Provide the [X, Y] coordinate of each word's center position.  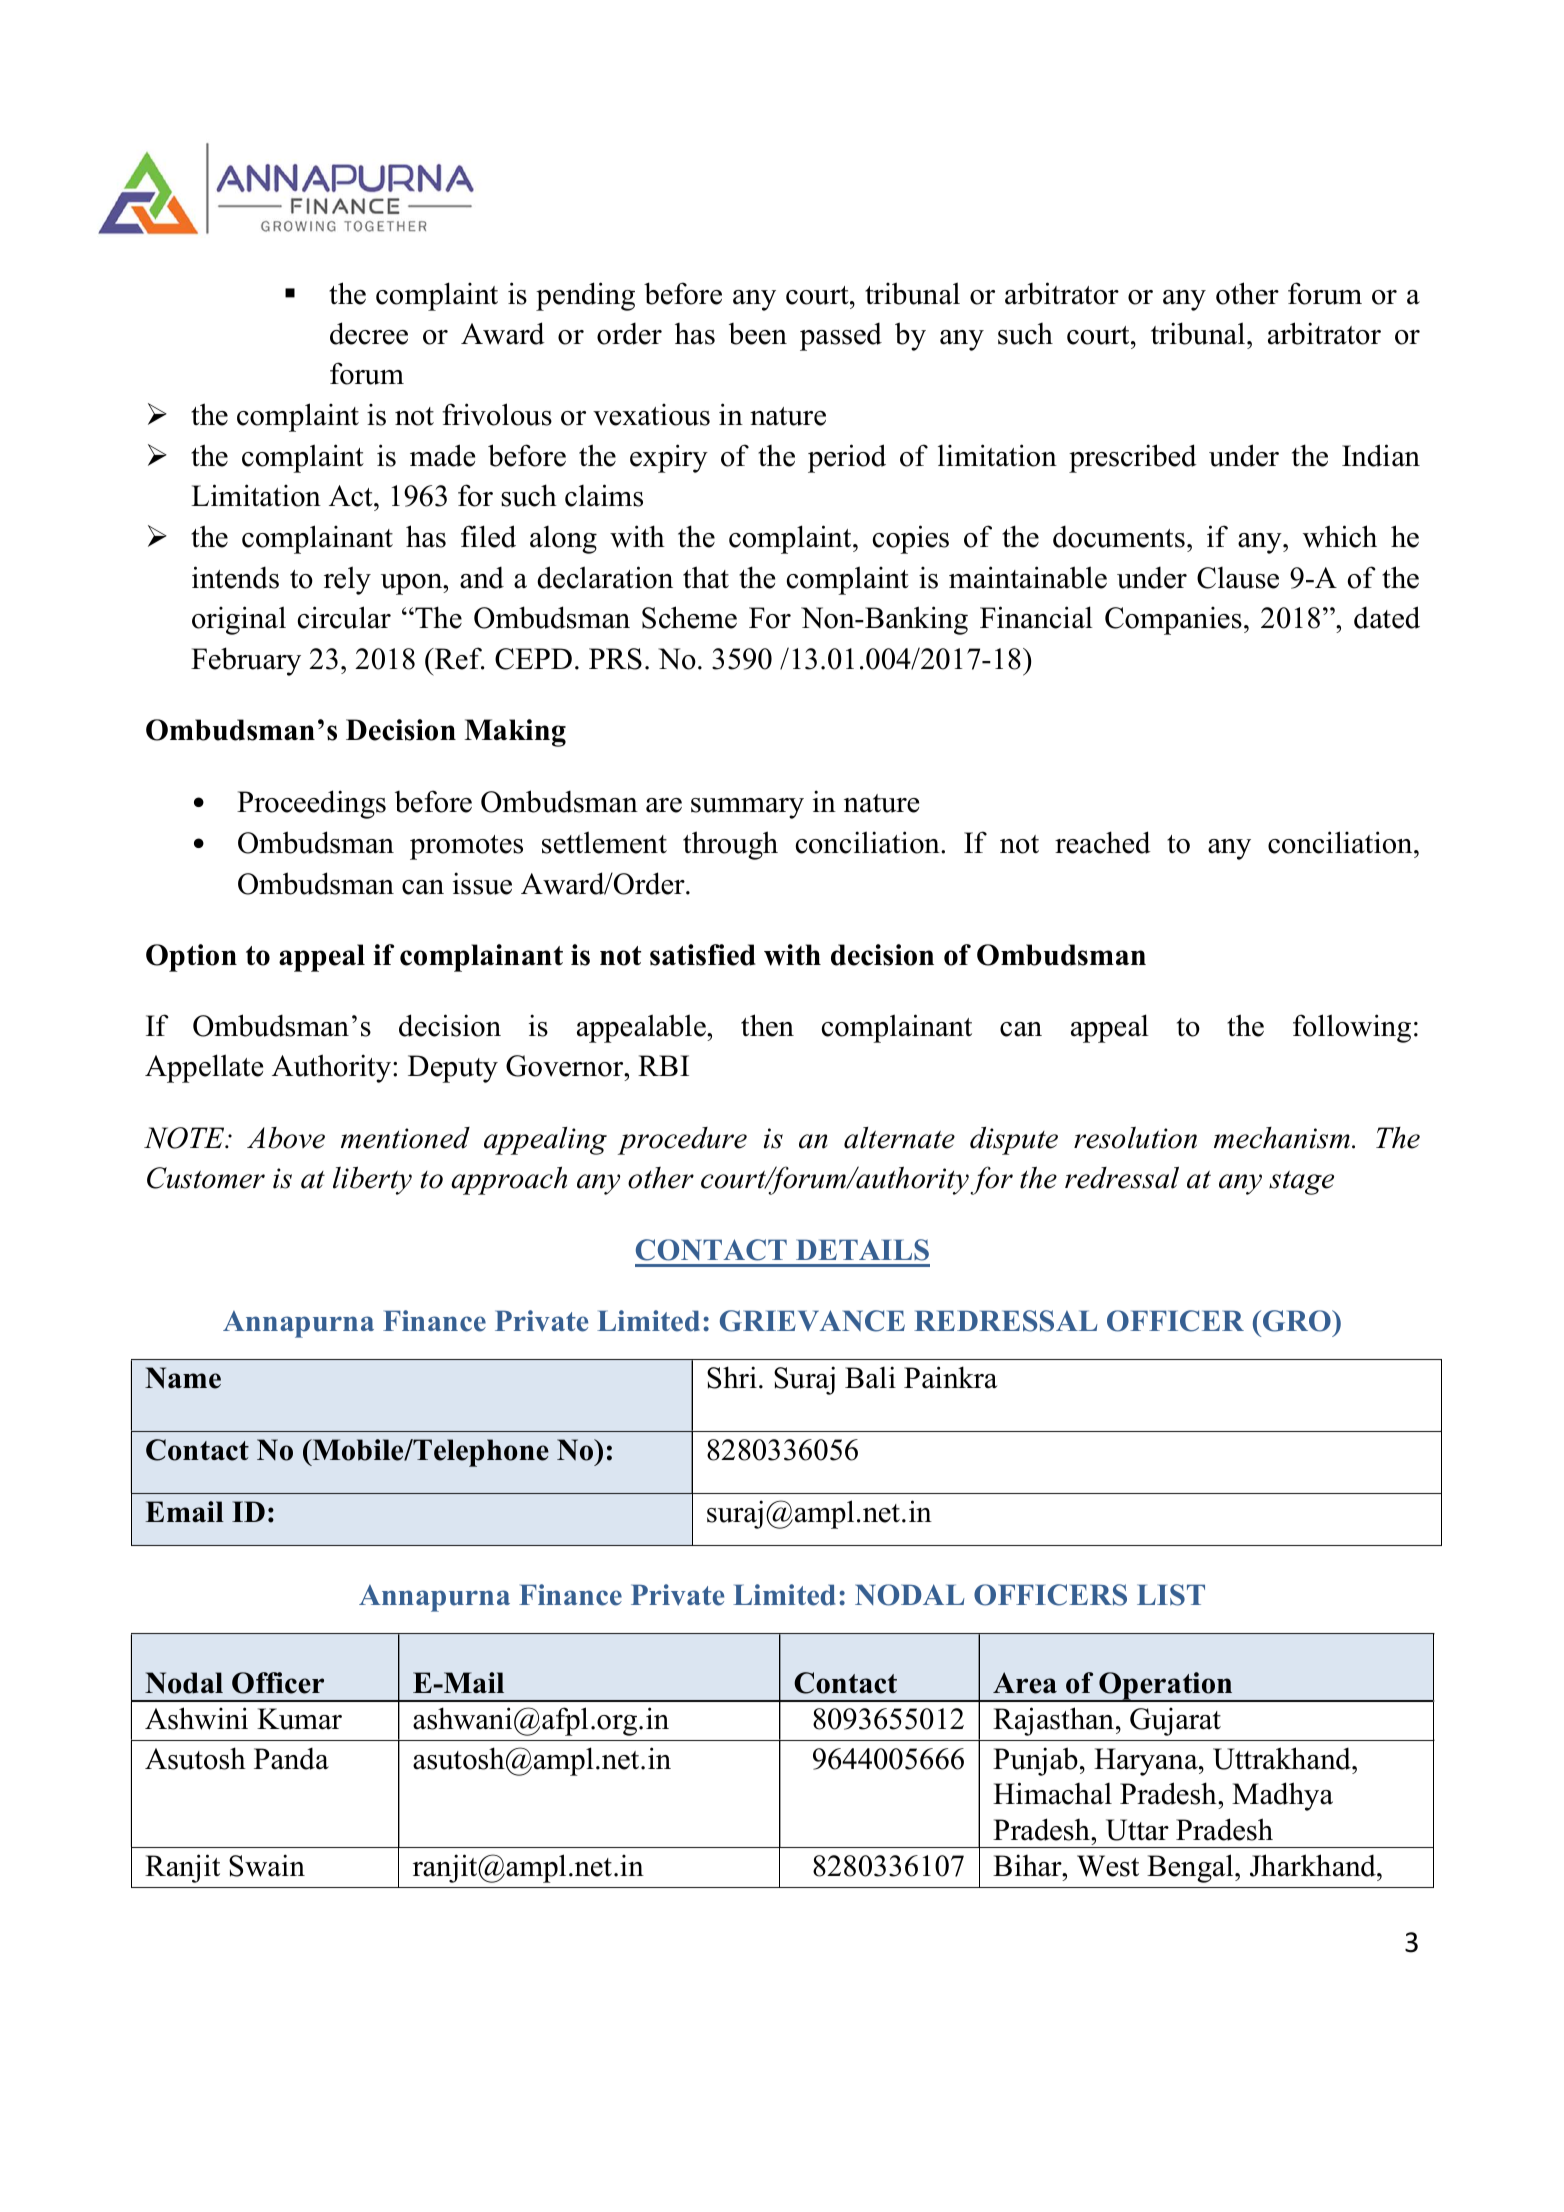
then [767, 1025]
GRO [1298, 1321]
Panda [291, 1758]
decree [369, 333]
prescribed [1133, 458]
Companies [1173, 620]
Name [183, 1378]
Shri [732, 1377]
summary [747, 808]
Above [286, 1138]
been [758, 334]
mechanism [1282, 1138]
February [246, 661]
